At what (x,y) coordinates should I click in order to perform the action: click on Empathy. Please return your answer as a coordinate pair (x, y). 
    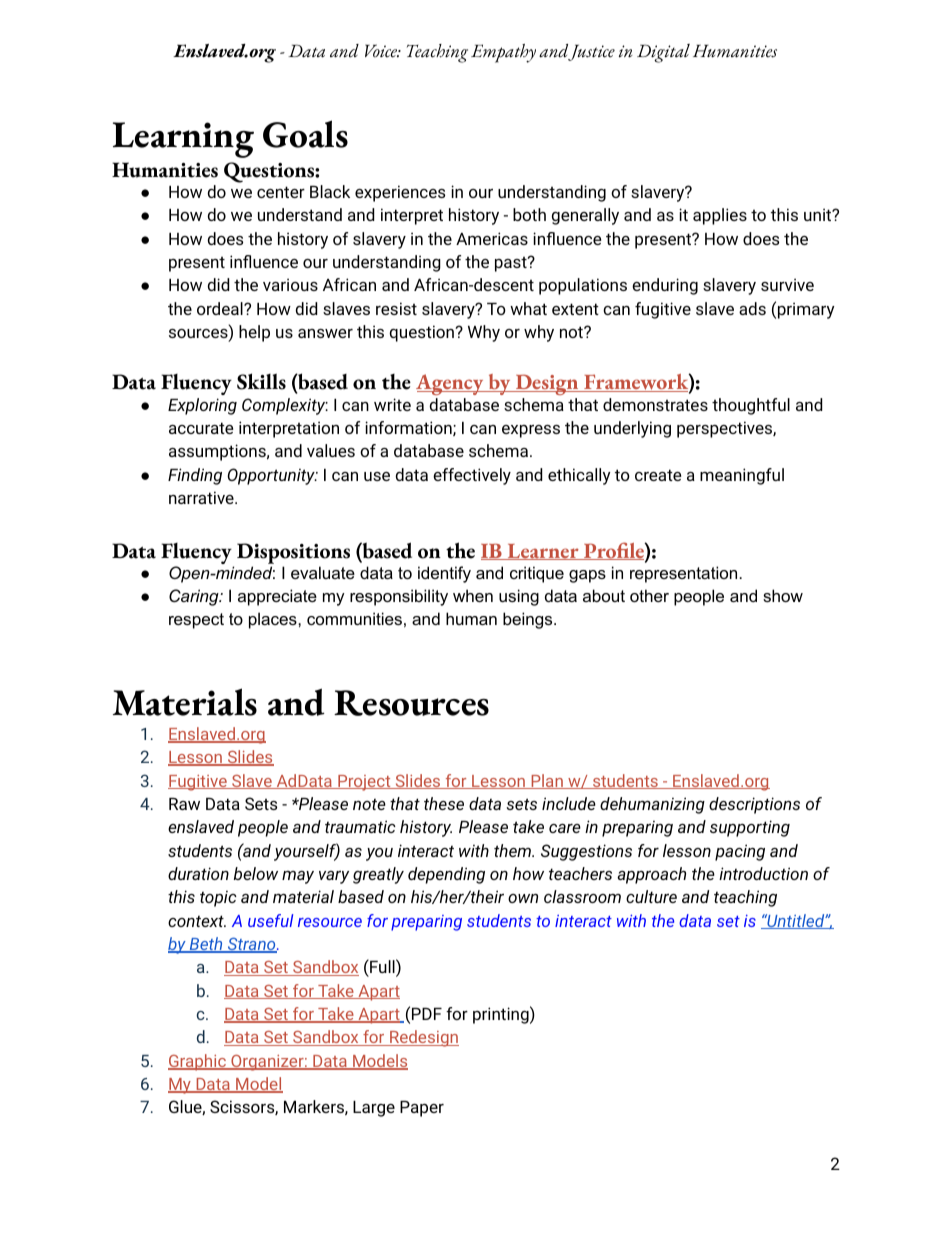
    Looking at the image, I should click on (503, 53).
